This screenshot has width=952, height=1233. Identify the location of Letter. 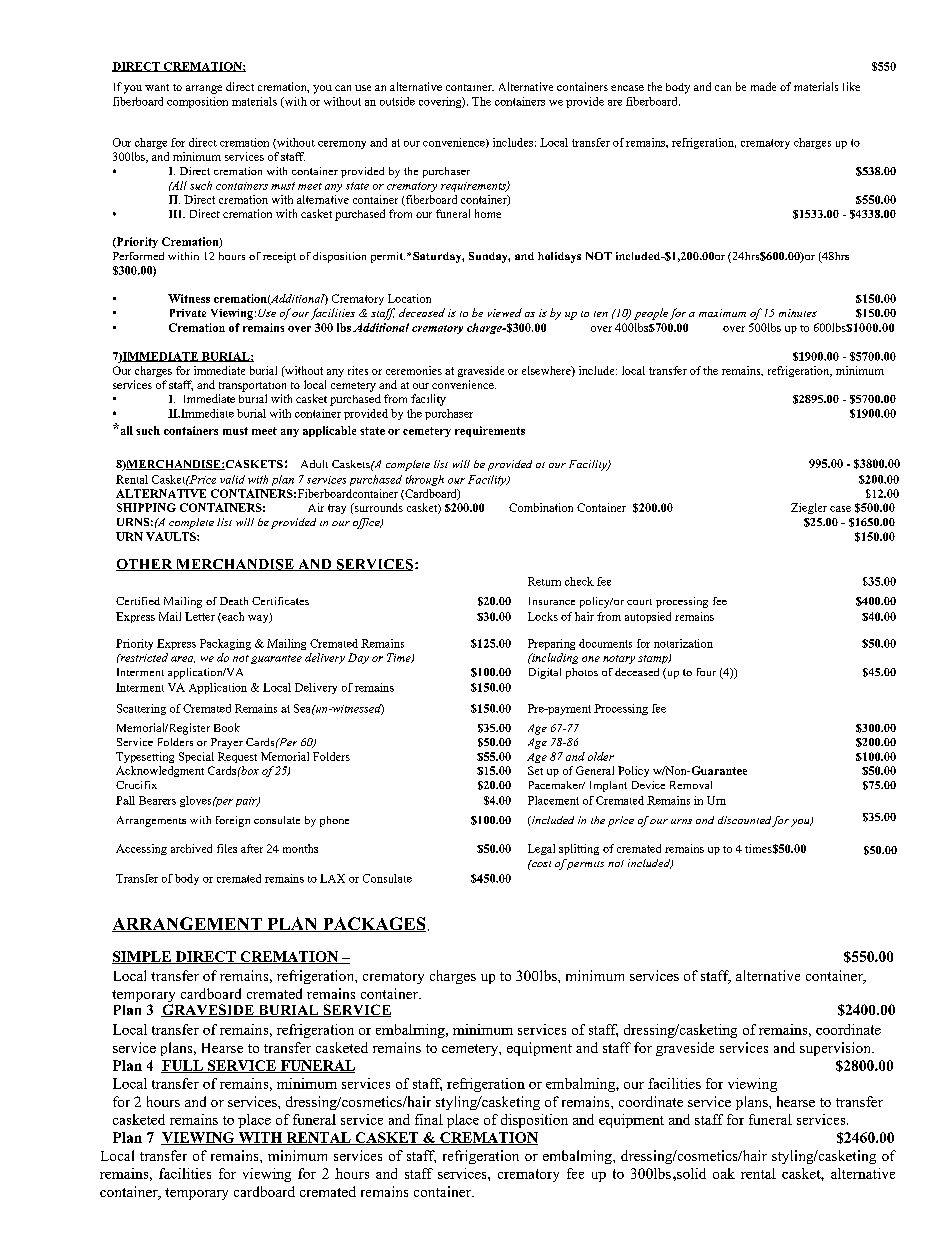
(200, 616).
